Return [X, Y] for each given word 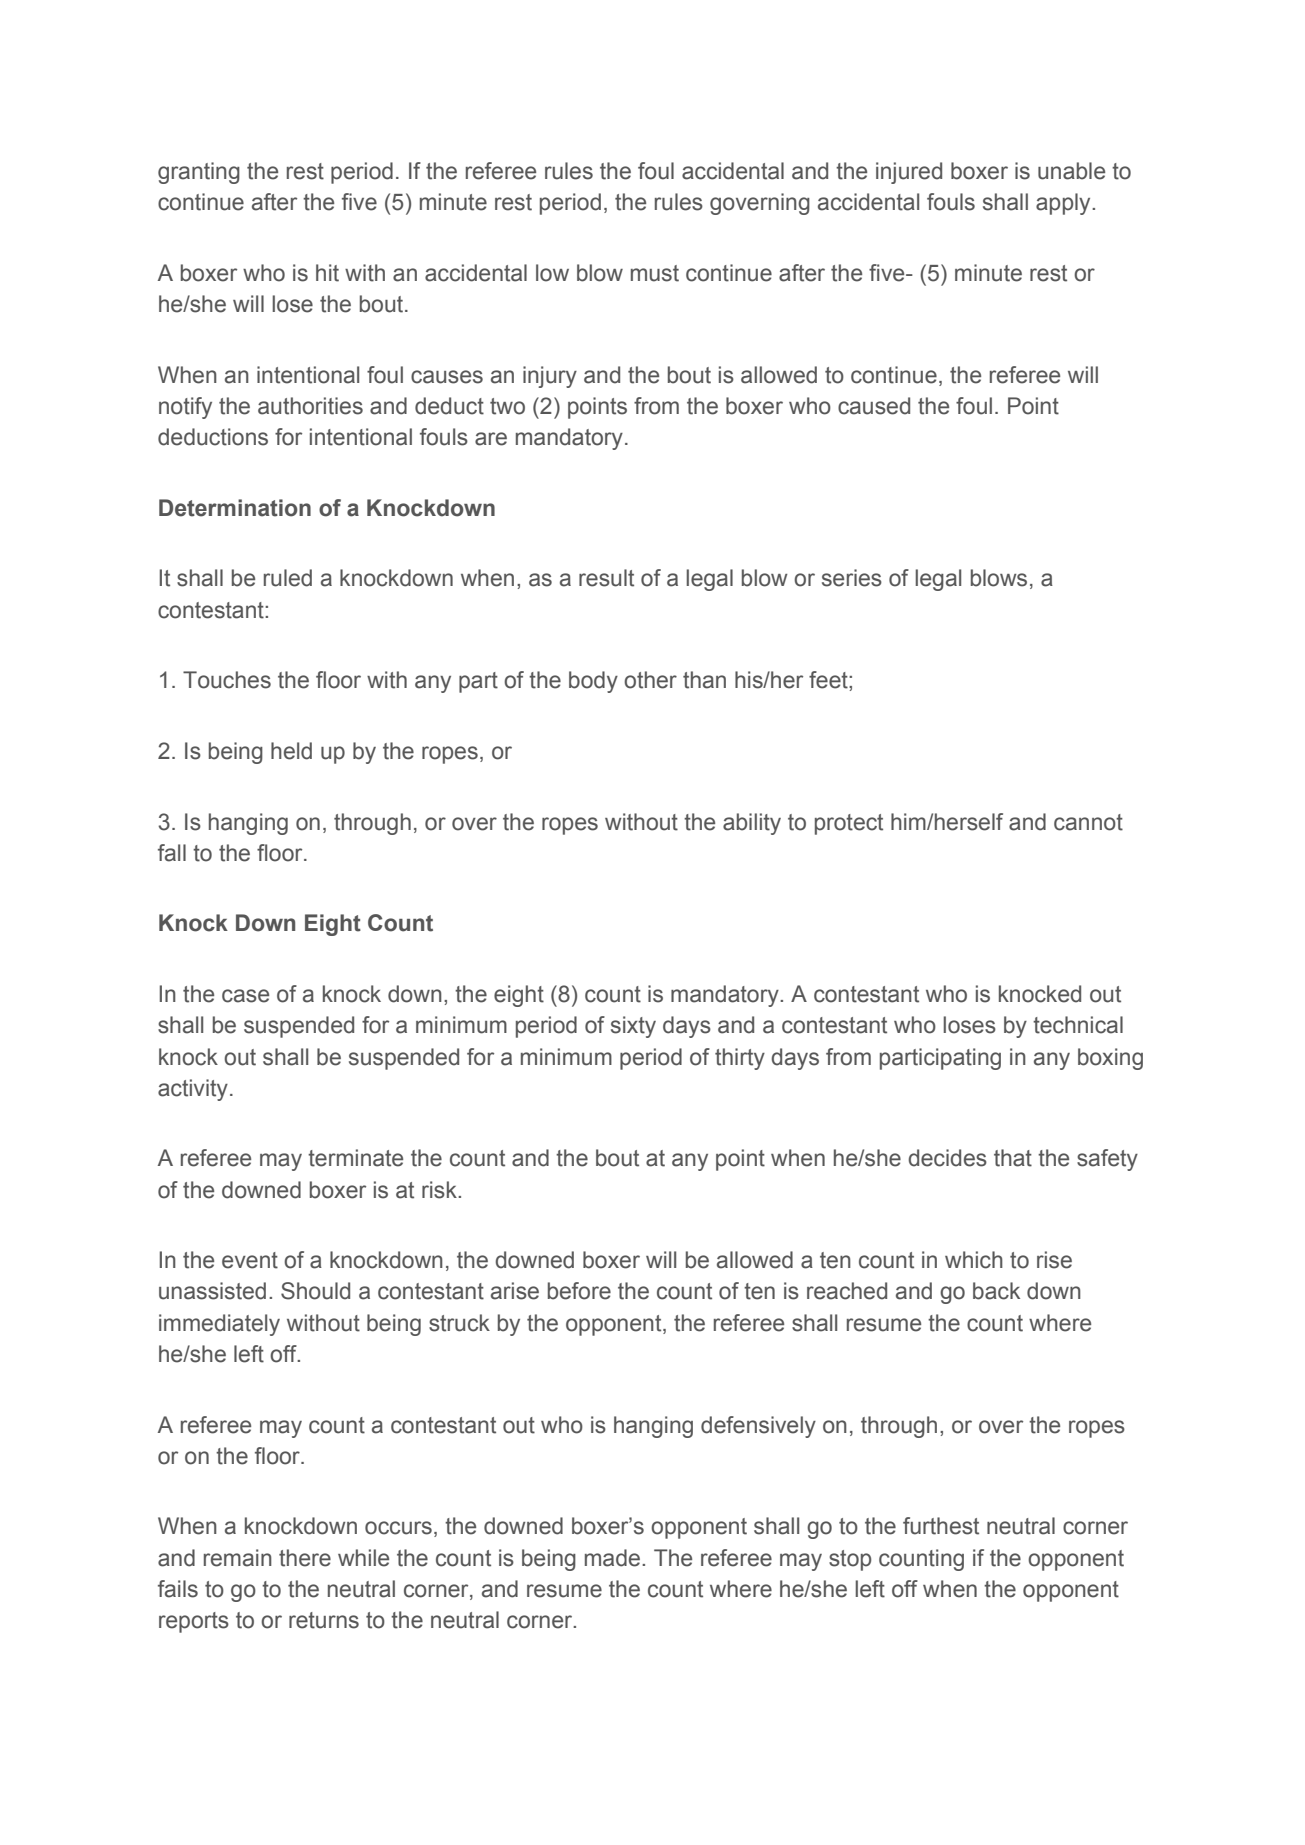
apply [1064, 204]
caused [874, 406]
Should [315, 1291]
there [305, 1558]
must [655, 273]
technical [1078, 1025]
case [245, 996]
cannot [1088, 822]
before [579, 1291]
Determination [235, 508]
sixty [633, 1027]
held [291, 751]
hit [327, 273]
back [996, 1291]
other [650, 680]
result [606, 578]
